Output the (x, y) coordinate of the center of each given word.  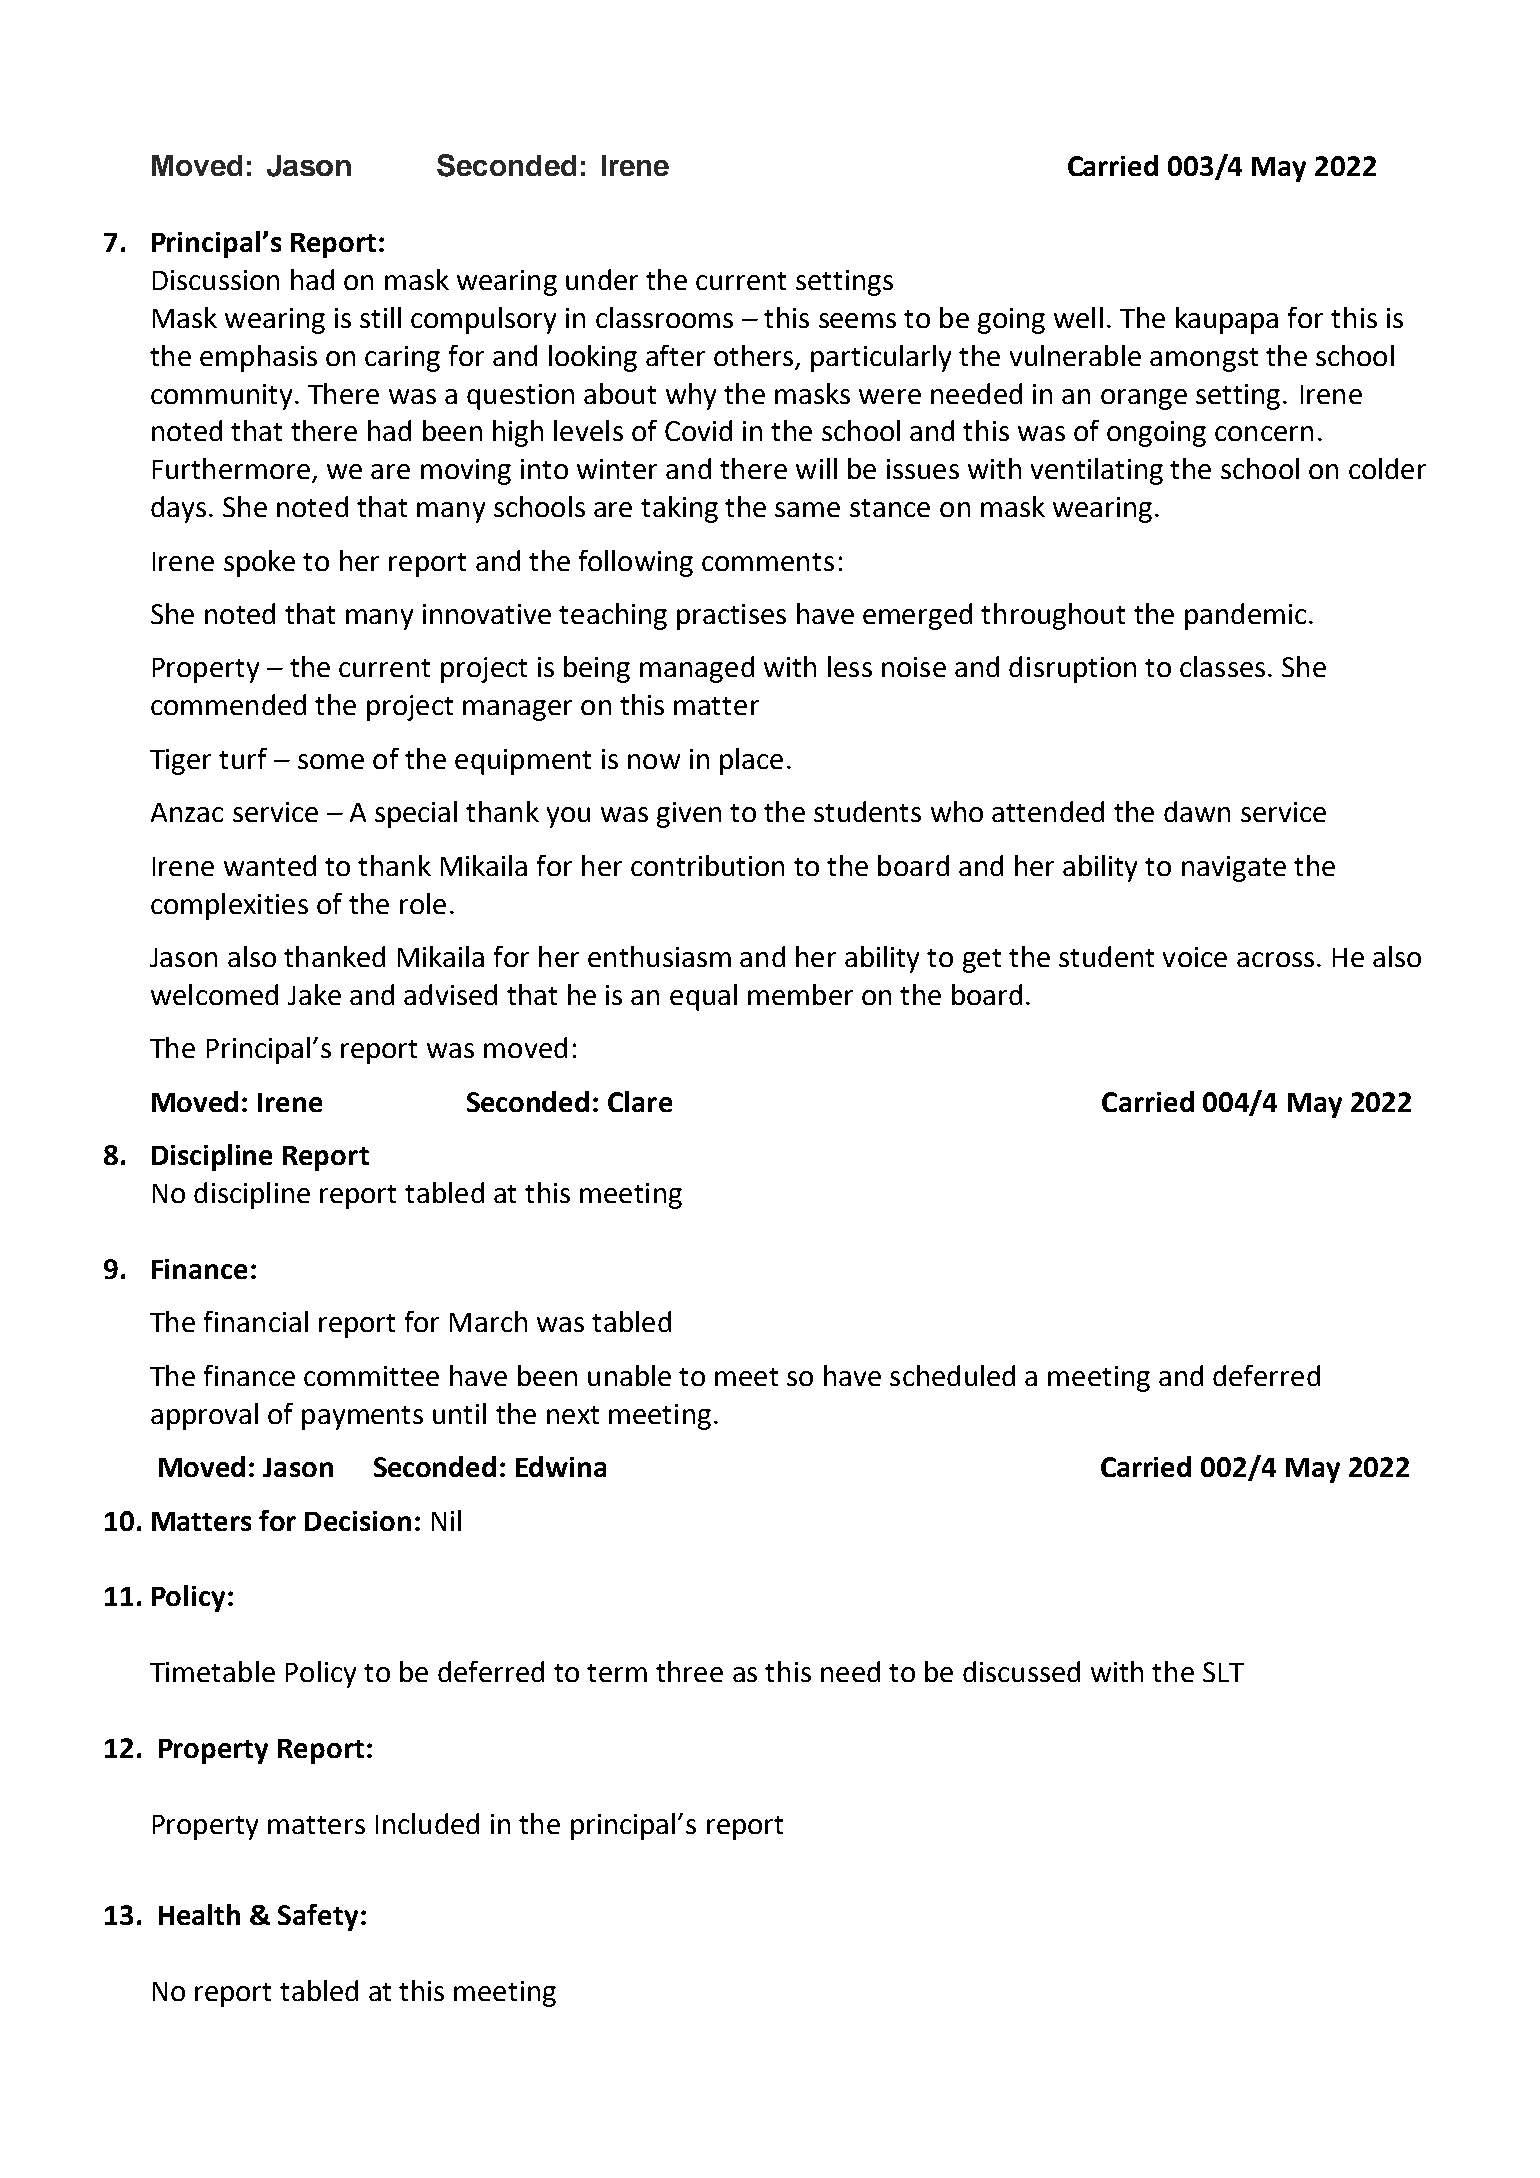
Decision (358, 1521)
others (753, 355)
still (380, 317)
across (1275, 959)
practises (731, 617)
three (689, 1671)
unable (629, 1375)
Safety (318, 1917)
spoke (259, 563)
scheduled (952, 1375)
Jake (314, 994)
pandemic (1245, 616)
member (800, 994)
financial (256, 1321)
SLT (1223, 1672)
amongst (1204, 360)
